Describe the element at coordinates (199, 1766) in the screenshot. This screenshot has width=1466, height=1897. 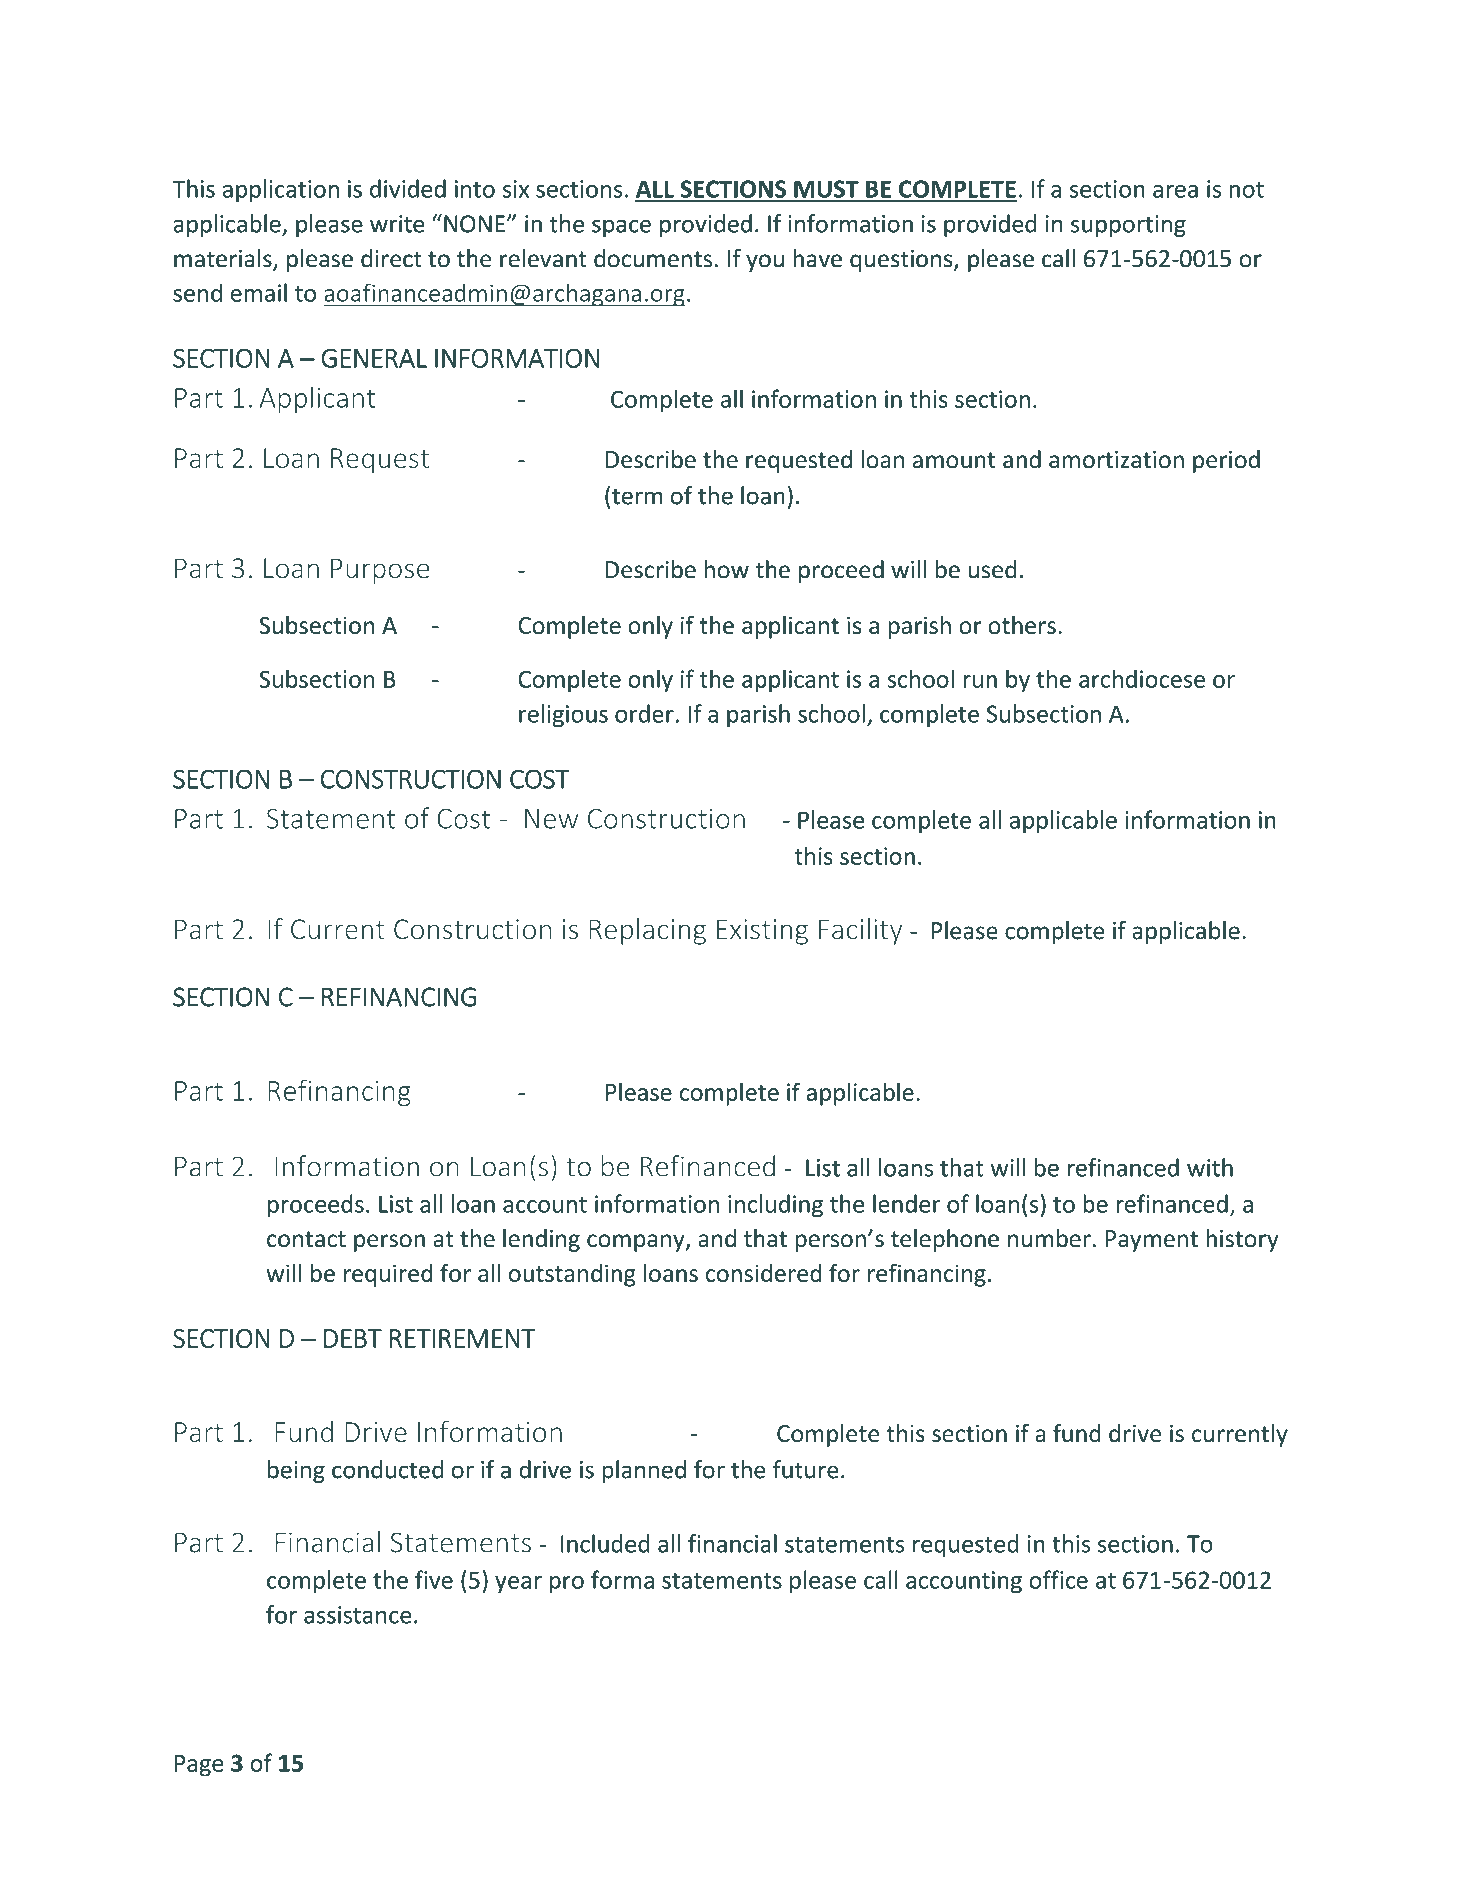
I see `Page` at that location.
